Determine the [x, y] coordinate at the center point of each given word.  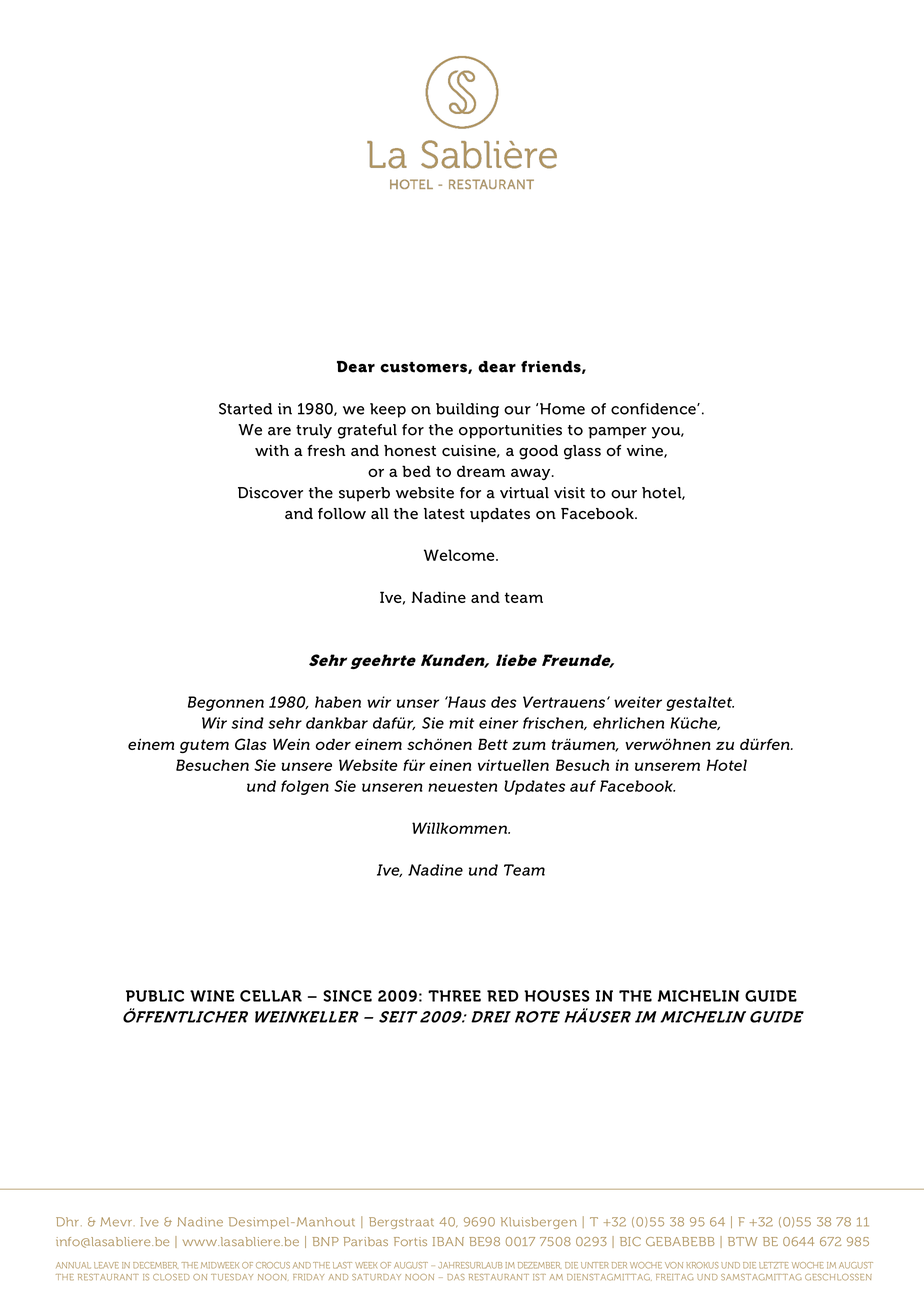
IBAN [448, 1241]
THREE [454, 996]
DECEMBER [155, 1265]
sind [247, 723]
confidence [654, 409]
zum [529, 745]
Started [245, 409]
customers [424, 368]
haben [338, 702]
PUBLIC [155, 996]
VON [674, 1265]
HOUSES [557, 996]
